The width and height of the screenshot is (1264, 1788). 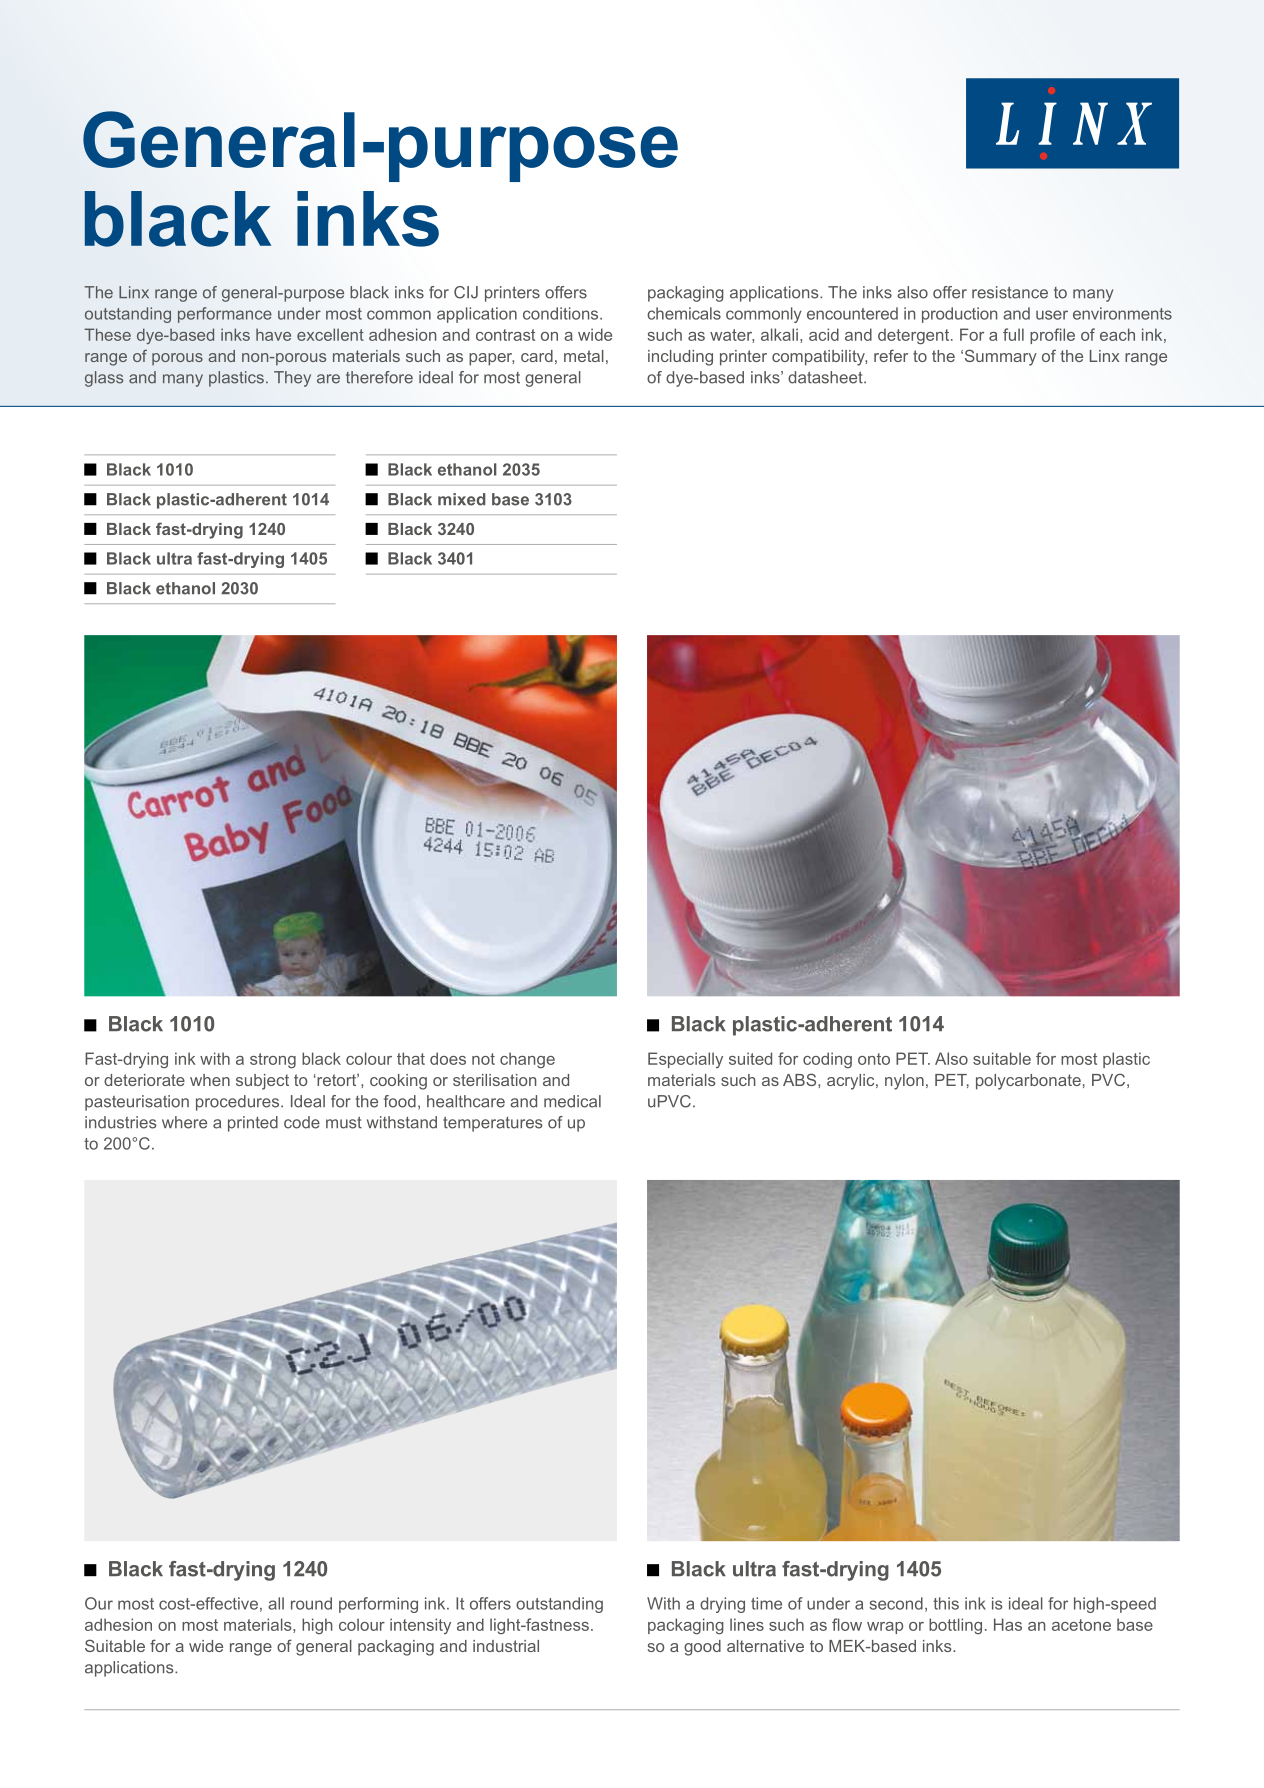 I want to click on full, so click(x=1013, y=334).
